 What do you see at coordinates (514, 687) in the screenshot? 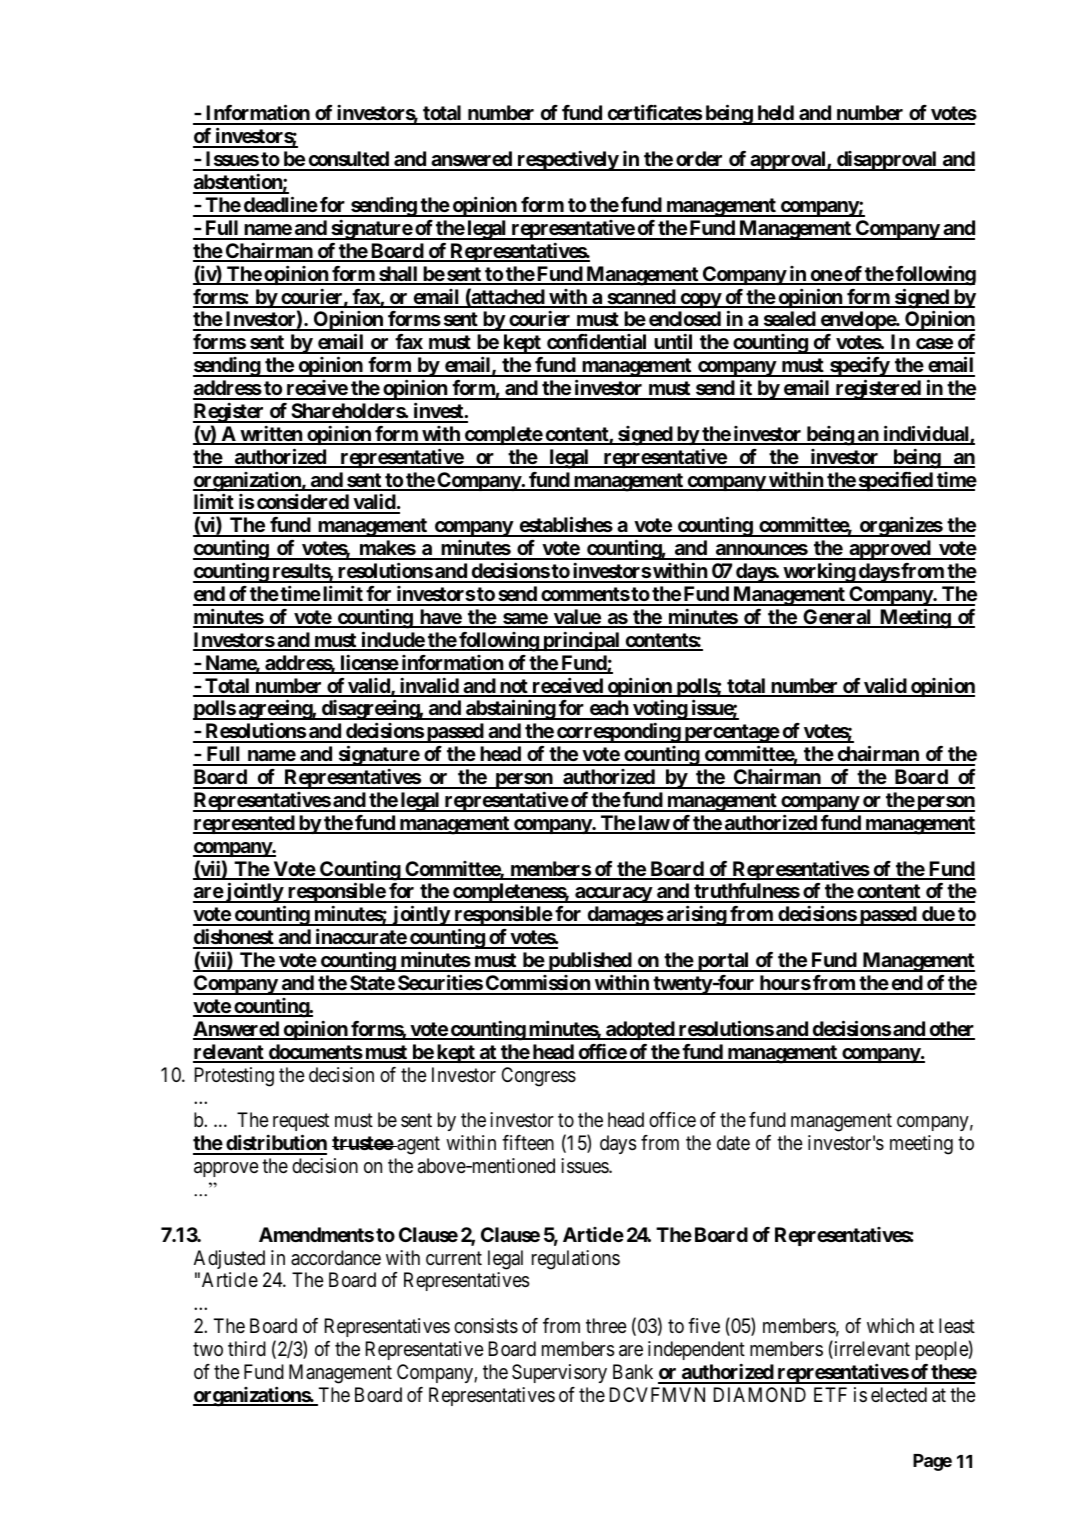
I see `not` at bounding box center [514, 687].
